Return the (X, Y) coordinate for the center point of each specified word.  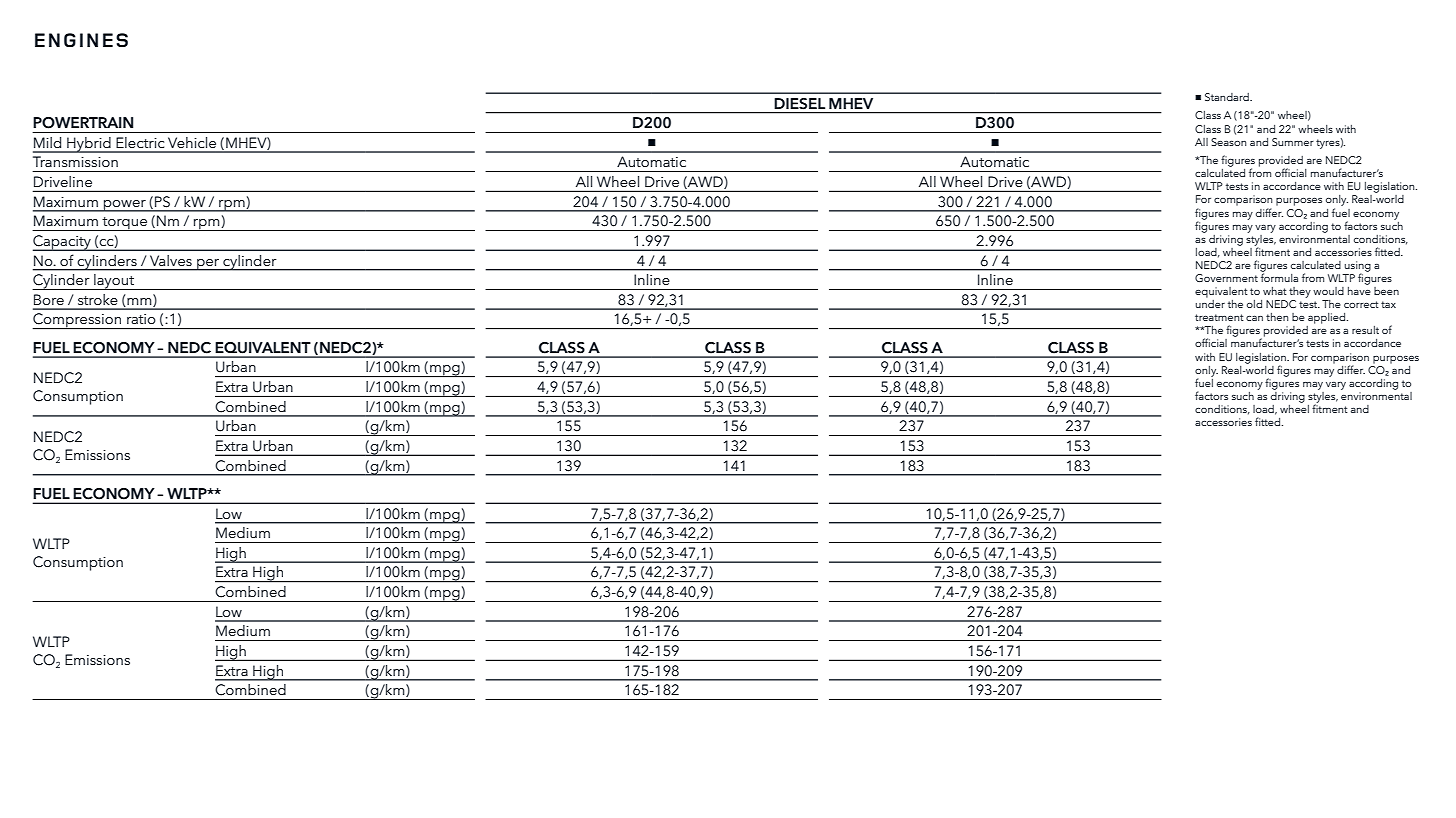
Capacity (63, 243)
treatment (1219, 317)
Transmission (75, 161)
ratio (141, 319)
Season (1228, 142)
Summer (1293, 142)
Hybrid (89, 145)
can (1254, 318)
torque (124, 224)
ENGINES (81, 40)
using (1358, 267)
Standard (1228, 97)
